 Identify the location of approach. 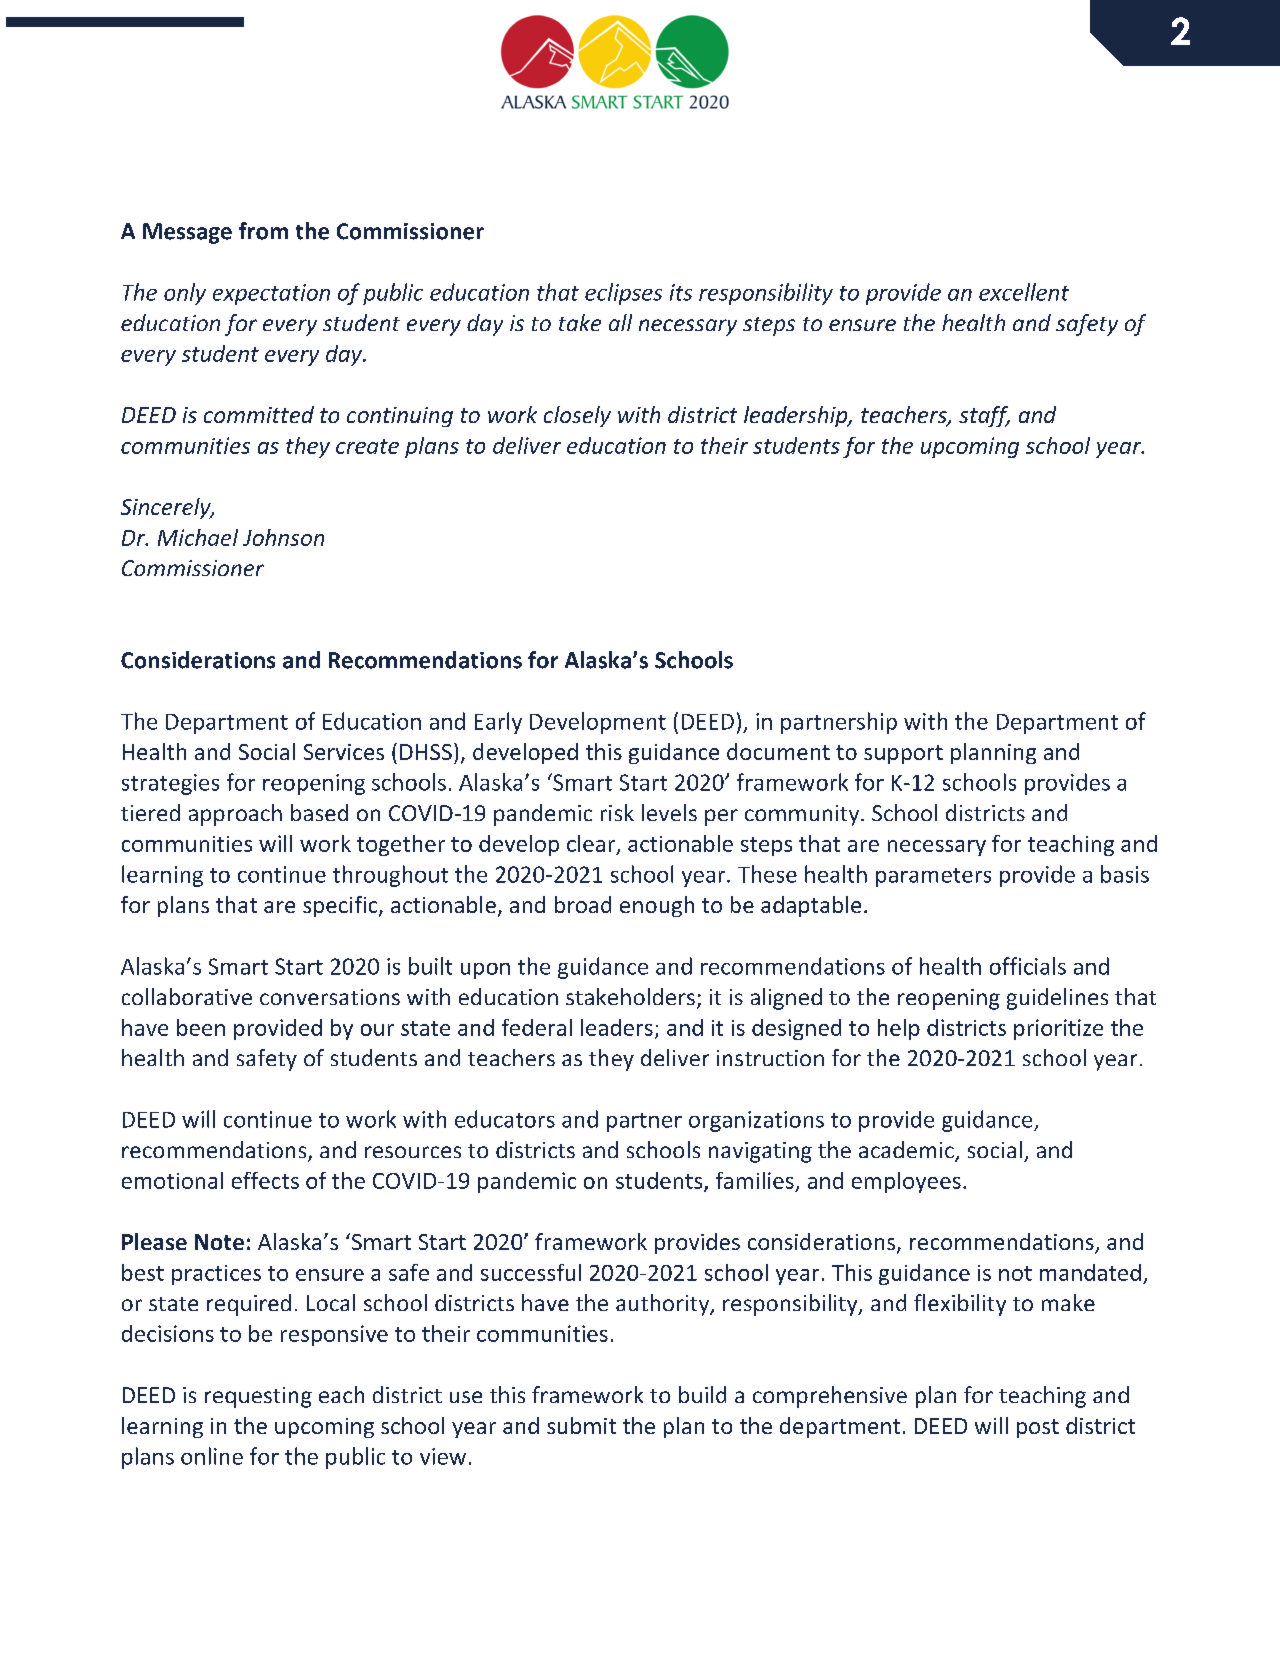
(235, 815).
